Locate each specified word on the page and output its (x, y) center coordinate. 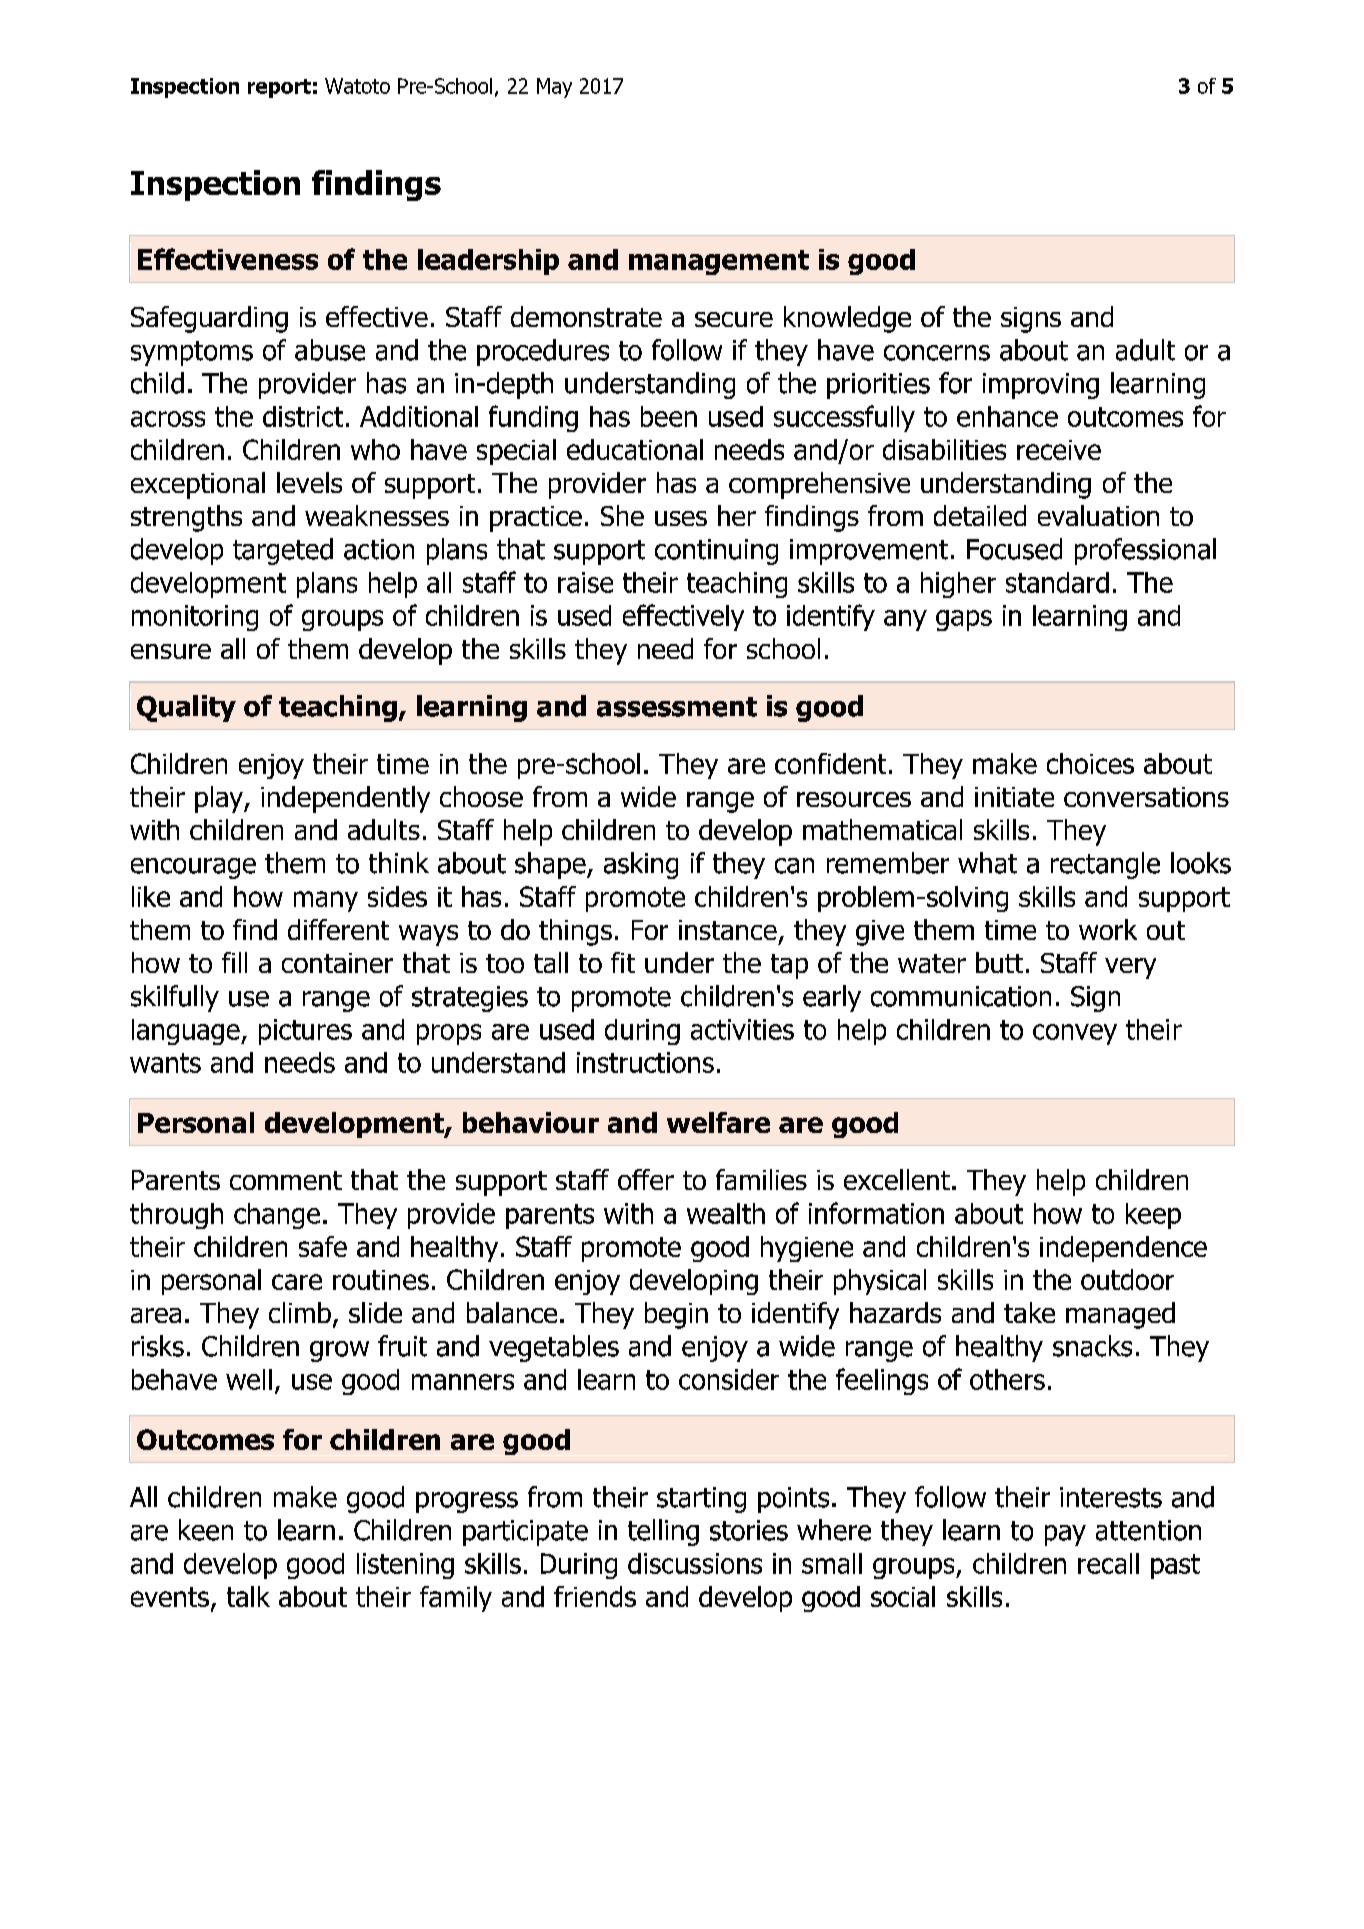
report (279, 88)
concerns (937, 353)
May (554, 88)
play (220, 799)
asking (641, 865)
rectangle (1105, 865)
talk (248, 1596)
